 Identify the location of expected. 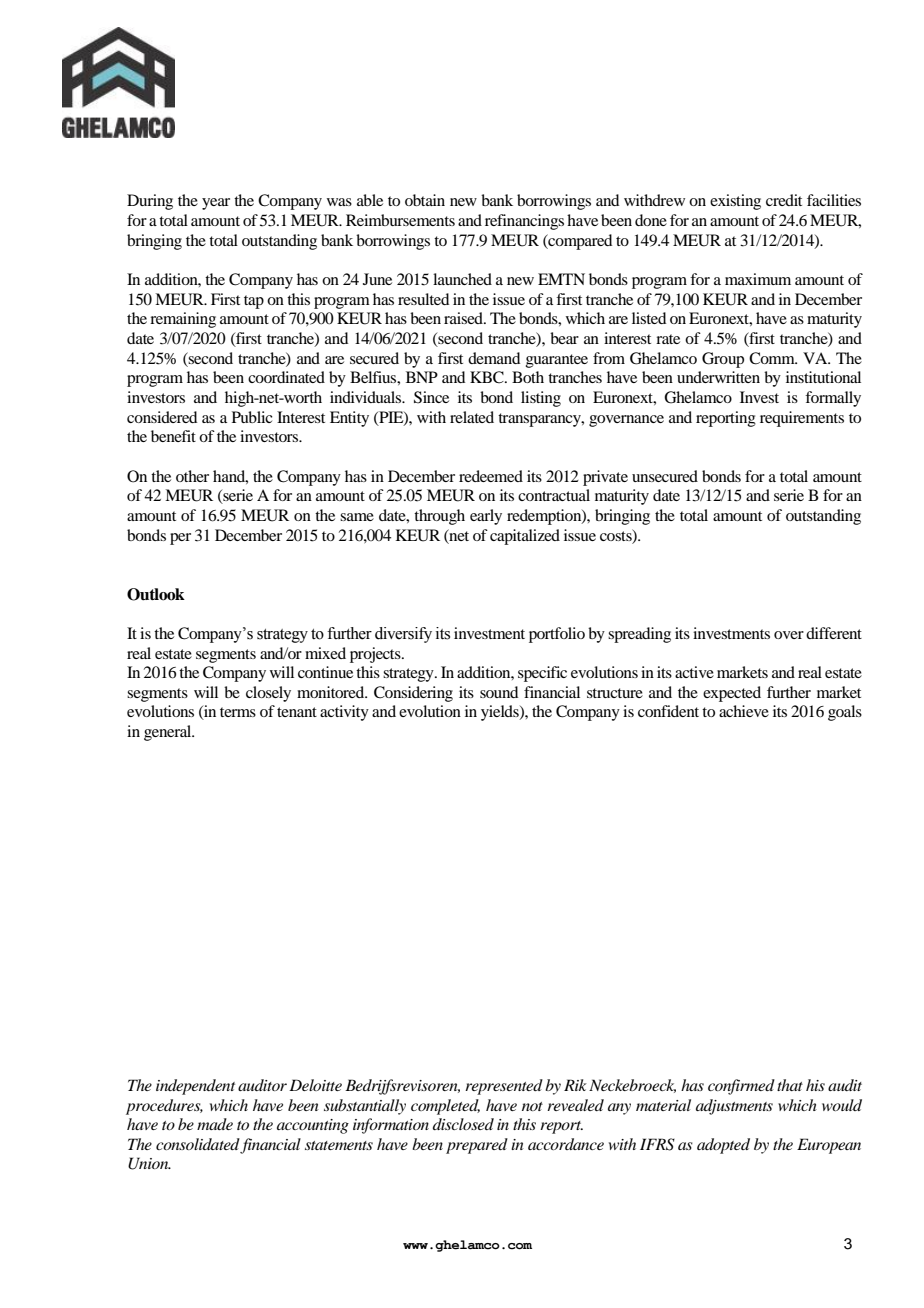
(732, 694).
